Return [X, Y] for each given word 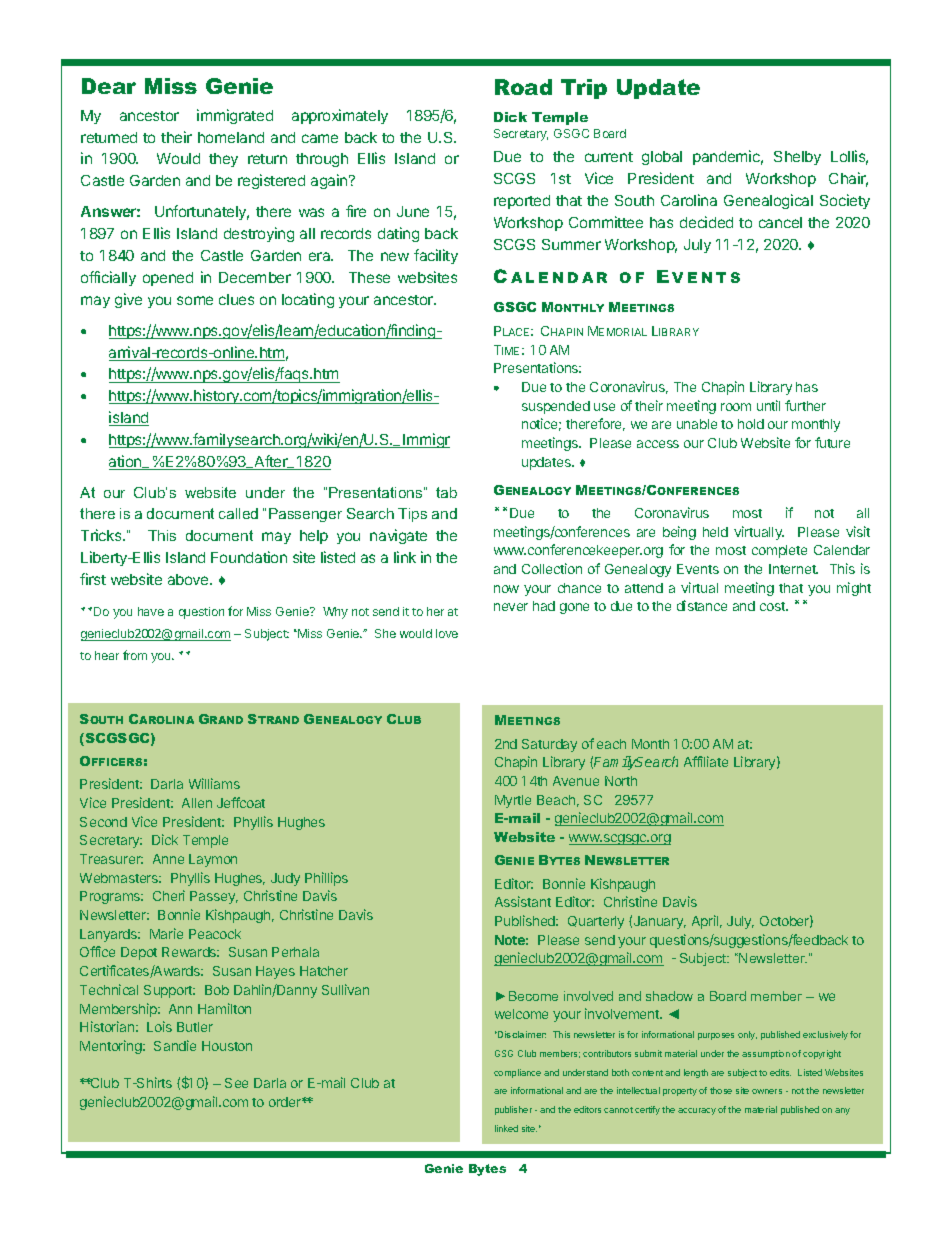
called [238, 513]
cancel [780, 222]
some [195, 300]
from [135, 655]
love [447, 633]
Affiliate [706, 761]
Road [523, 87]
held [715, 532]
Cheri [169, 895]
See [236, 1083]
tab [446, 492]
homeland [231, 137]
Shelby [797, 158]
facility [436, 256]
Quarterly [596, 922]
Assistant [523, 901]
